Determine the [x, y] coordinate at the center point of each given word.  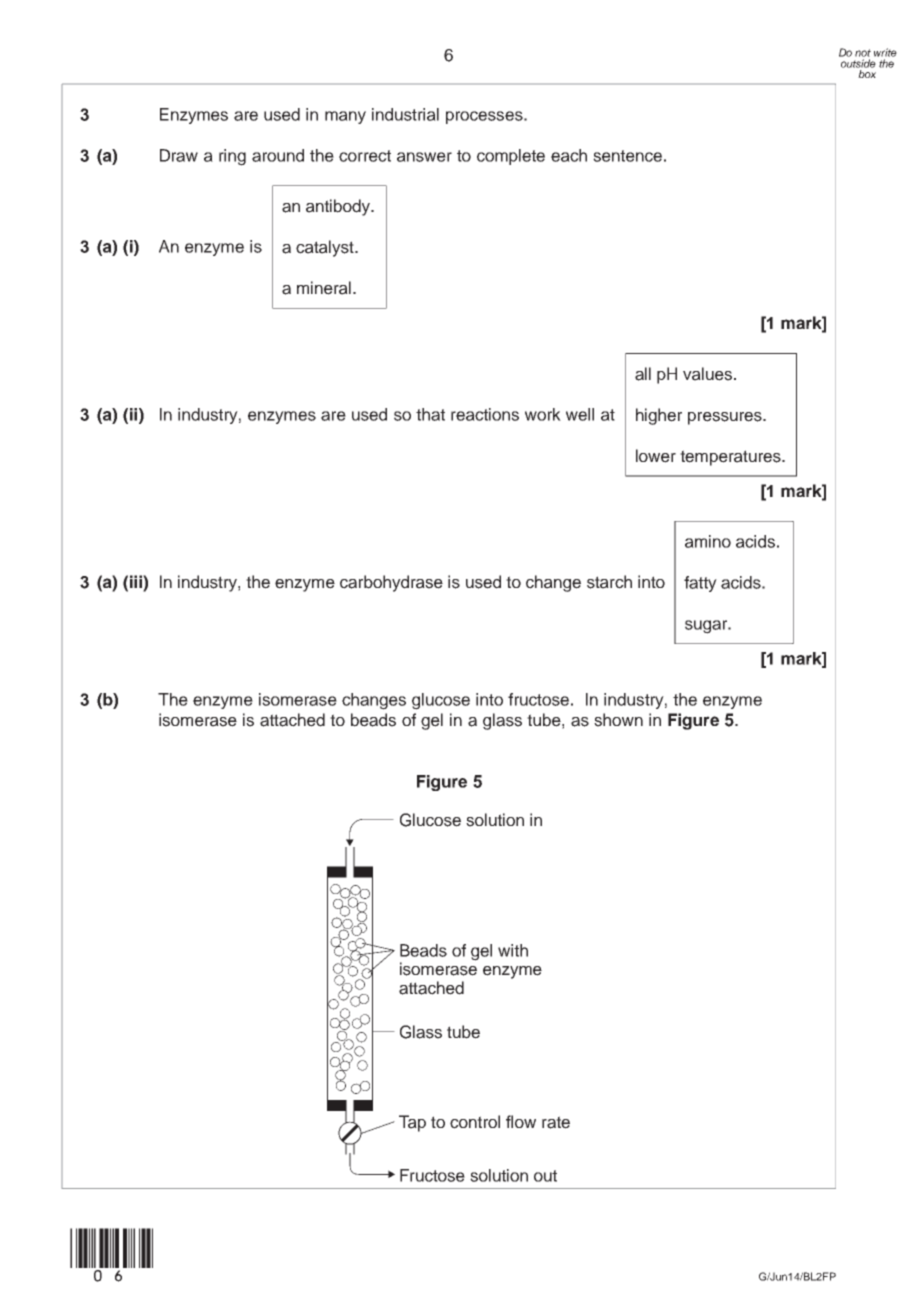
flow [521, 1121]
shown [618, 720]
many [345, 117]
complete [511, 157]
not [863, 53]
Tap [412, 1123]
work [543, 414]
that [430, 414]
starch [609, 582]
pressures [726, 418]
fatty [700, 584]
